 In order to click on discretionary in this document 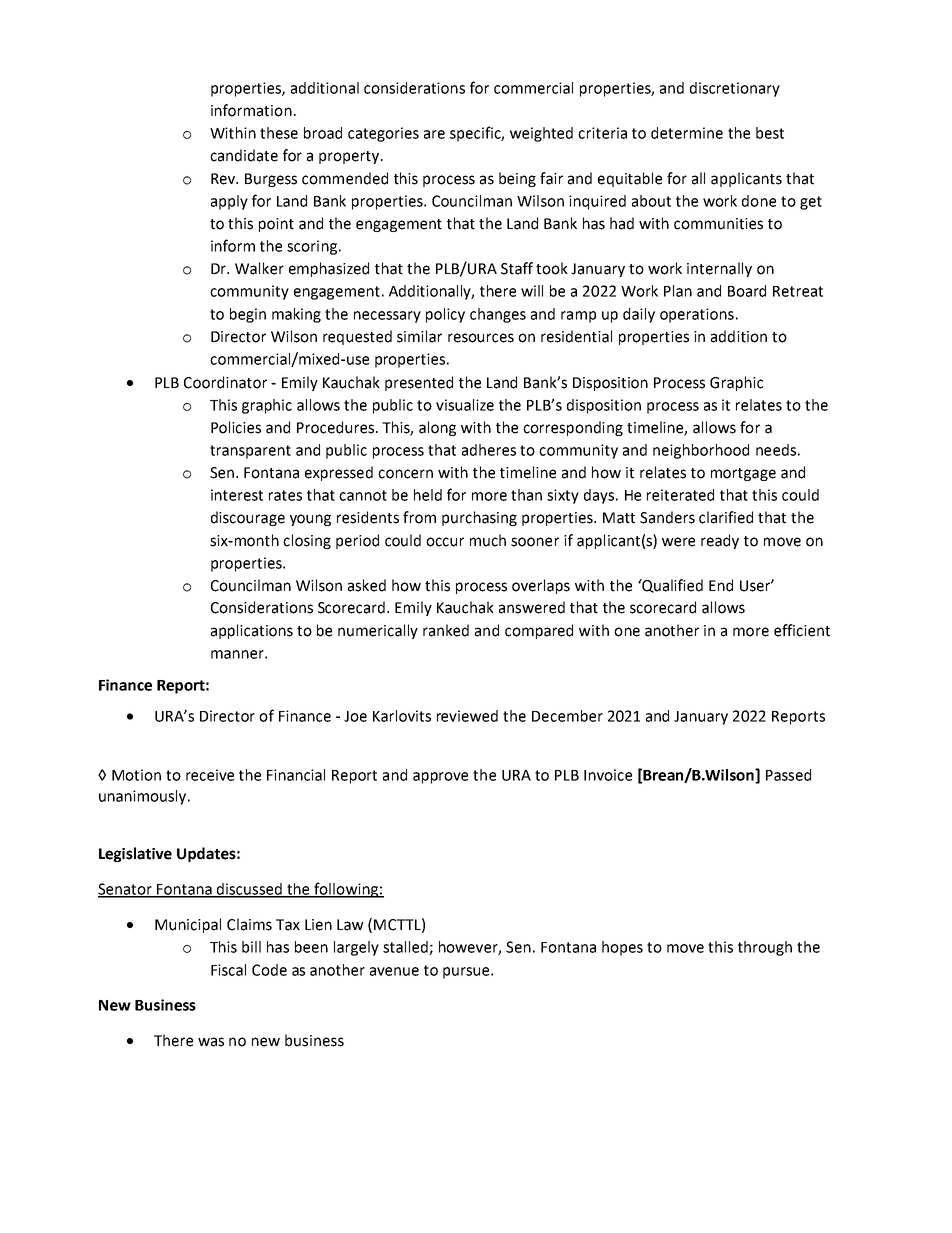, I will do `click(735, 89)`.
